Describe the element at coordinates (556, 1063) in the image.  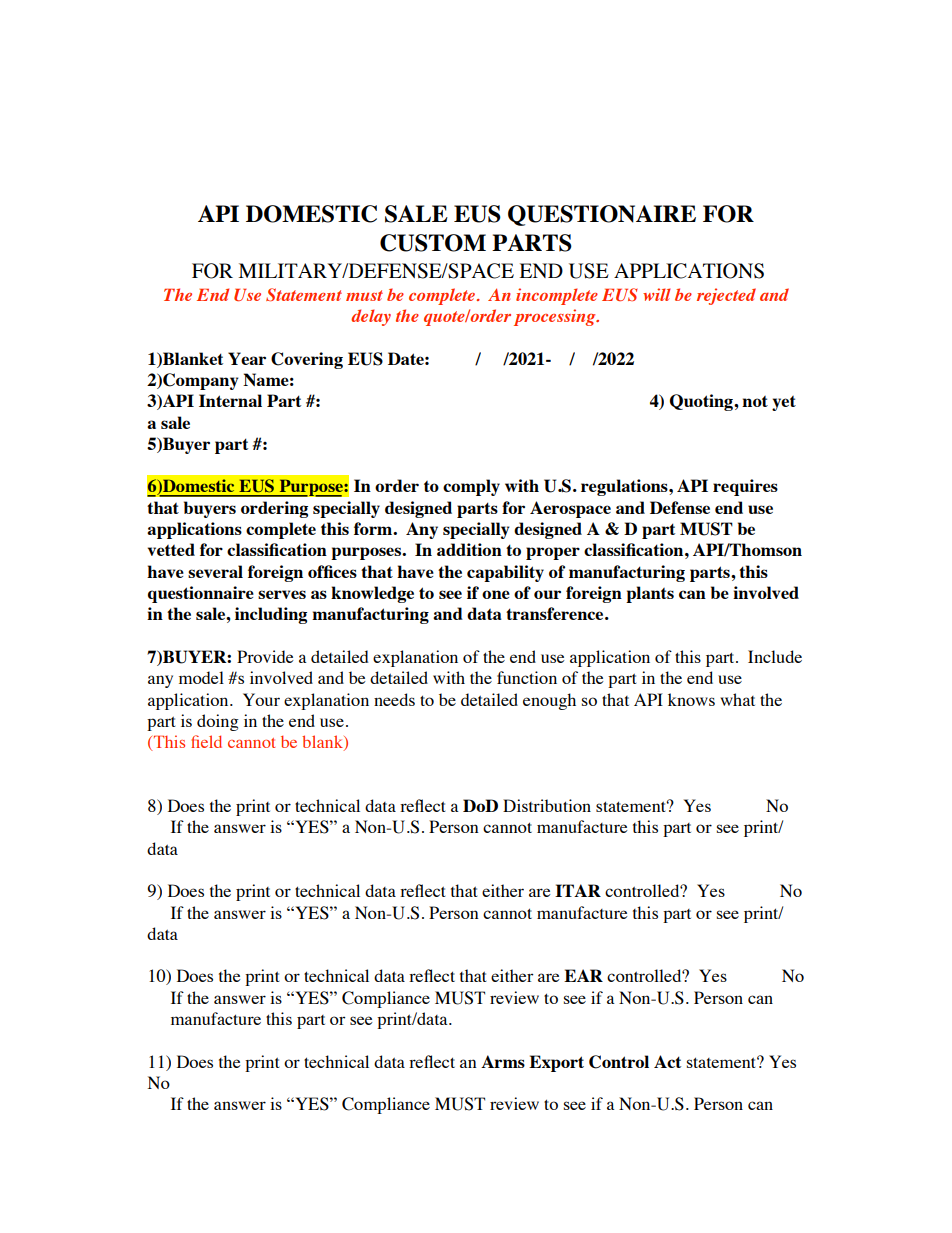
I see `Export` at that location.
